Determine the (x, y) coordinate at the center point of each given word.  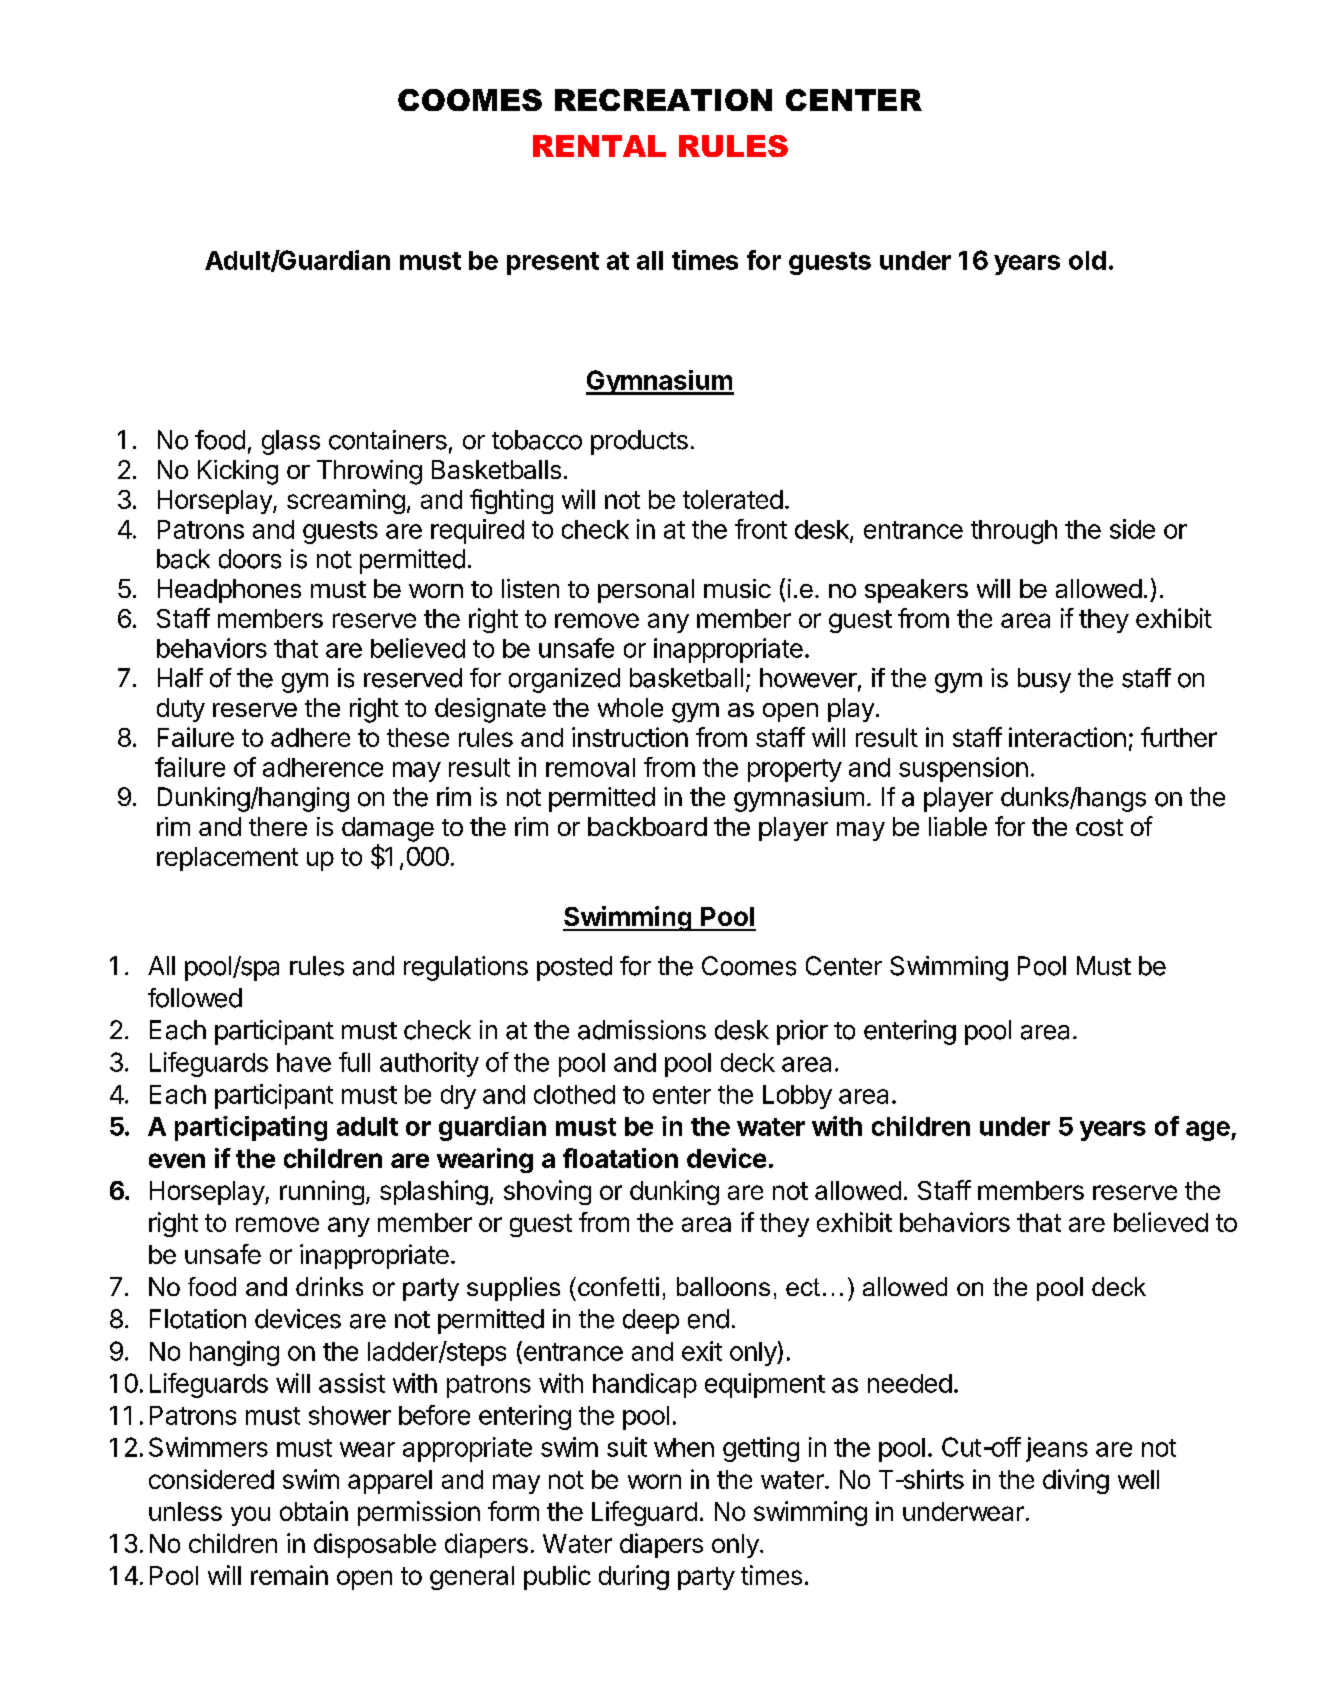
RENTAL (599, 146)
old (1087, 260)
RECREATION (663, 100)
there (278, 826)
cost (1099, 827)
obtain (314, 1511)
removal (590, 767)
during (634, 1577)
